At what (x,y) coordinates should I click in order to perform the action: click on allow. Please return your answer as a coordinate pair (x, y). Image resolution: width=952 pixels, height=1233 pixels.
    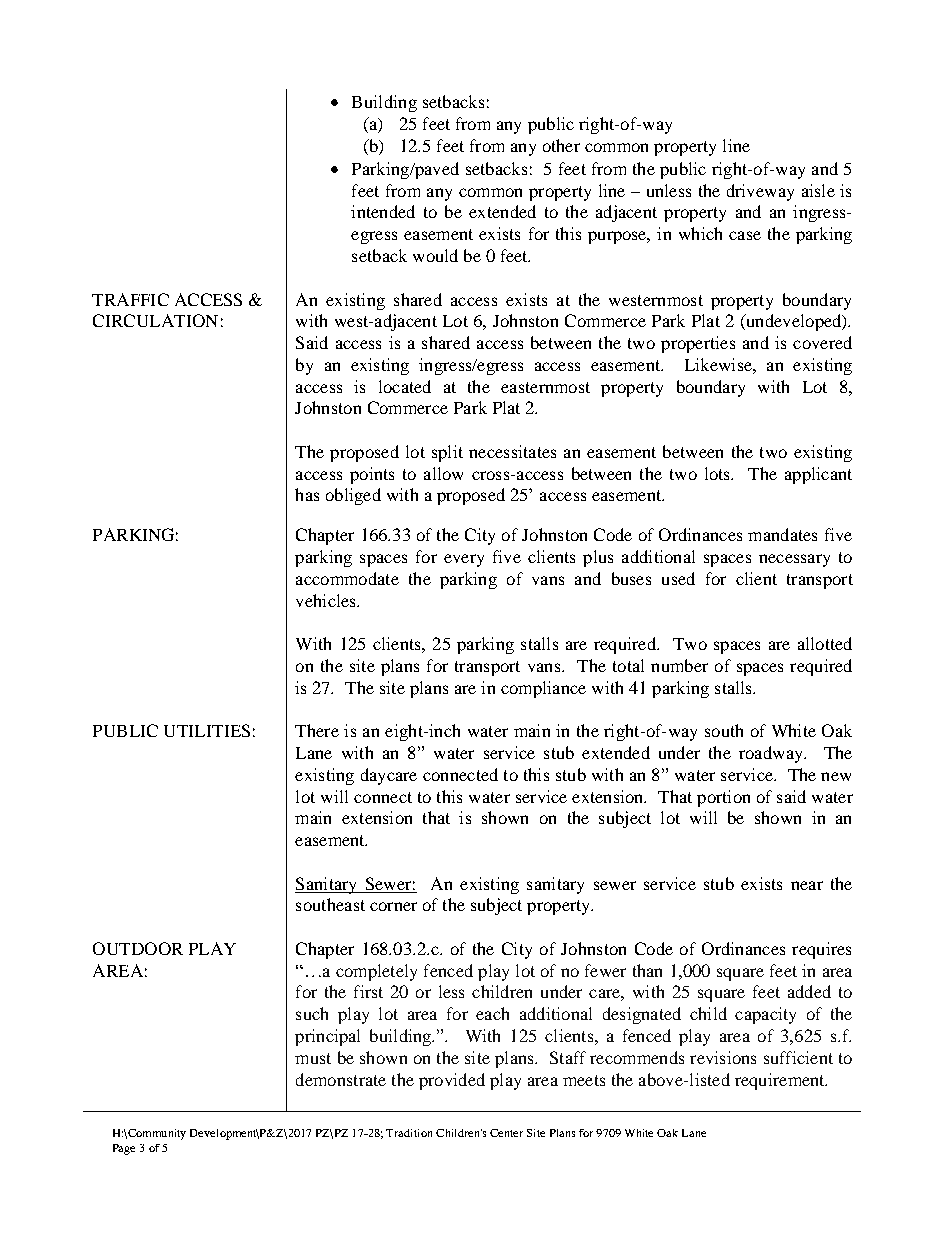
    Looking at the image, I should click on (443, 473).
